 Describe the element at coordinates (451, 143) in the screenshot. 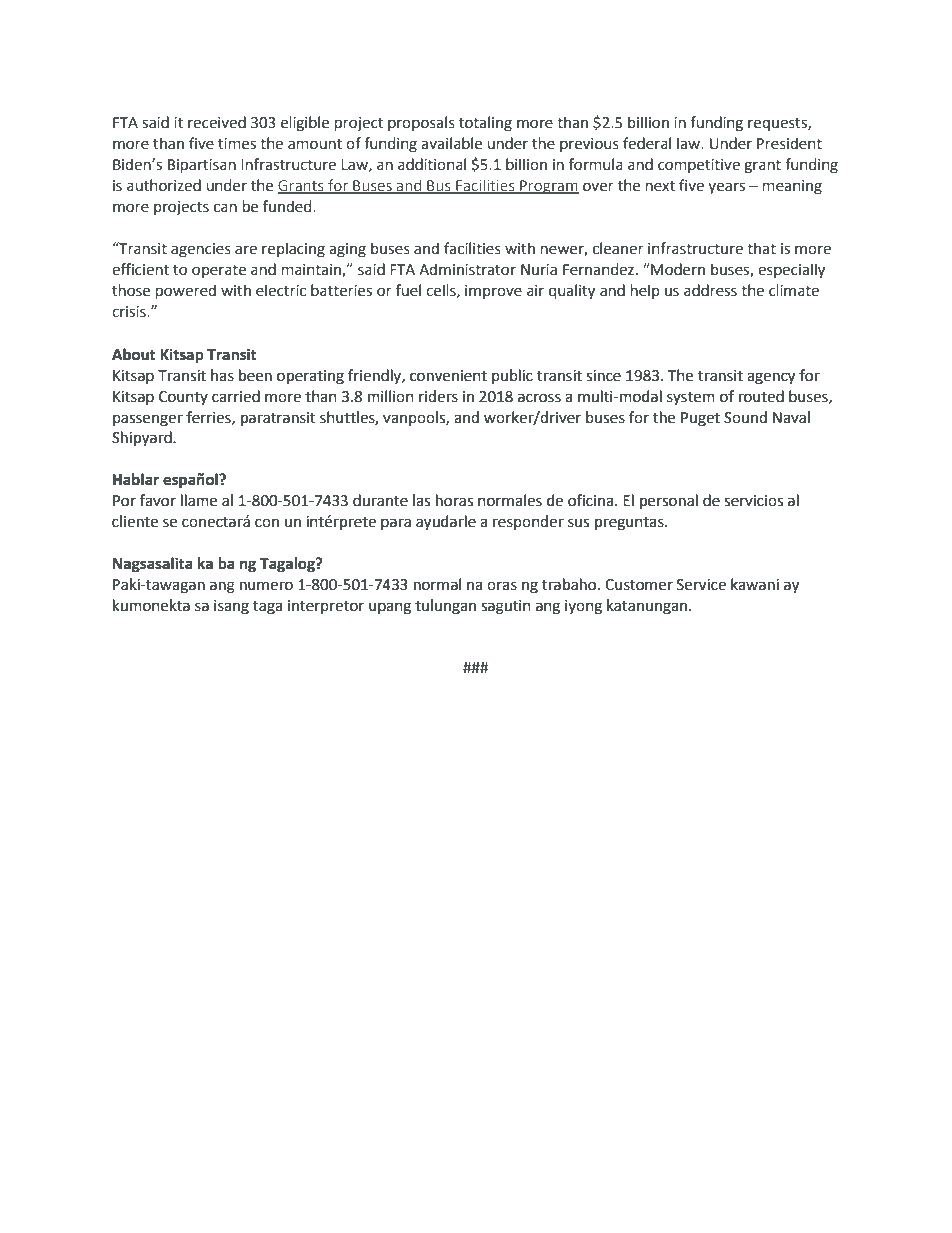

I see `available` at that location.
